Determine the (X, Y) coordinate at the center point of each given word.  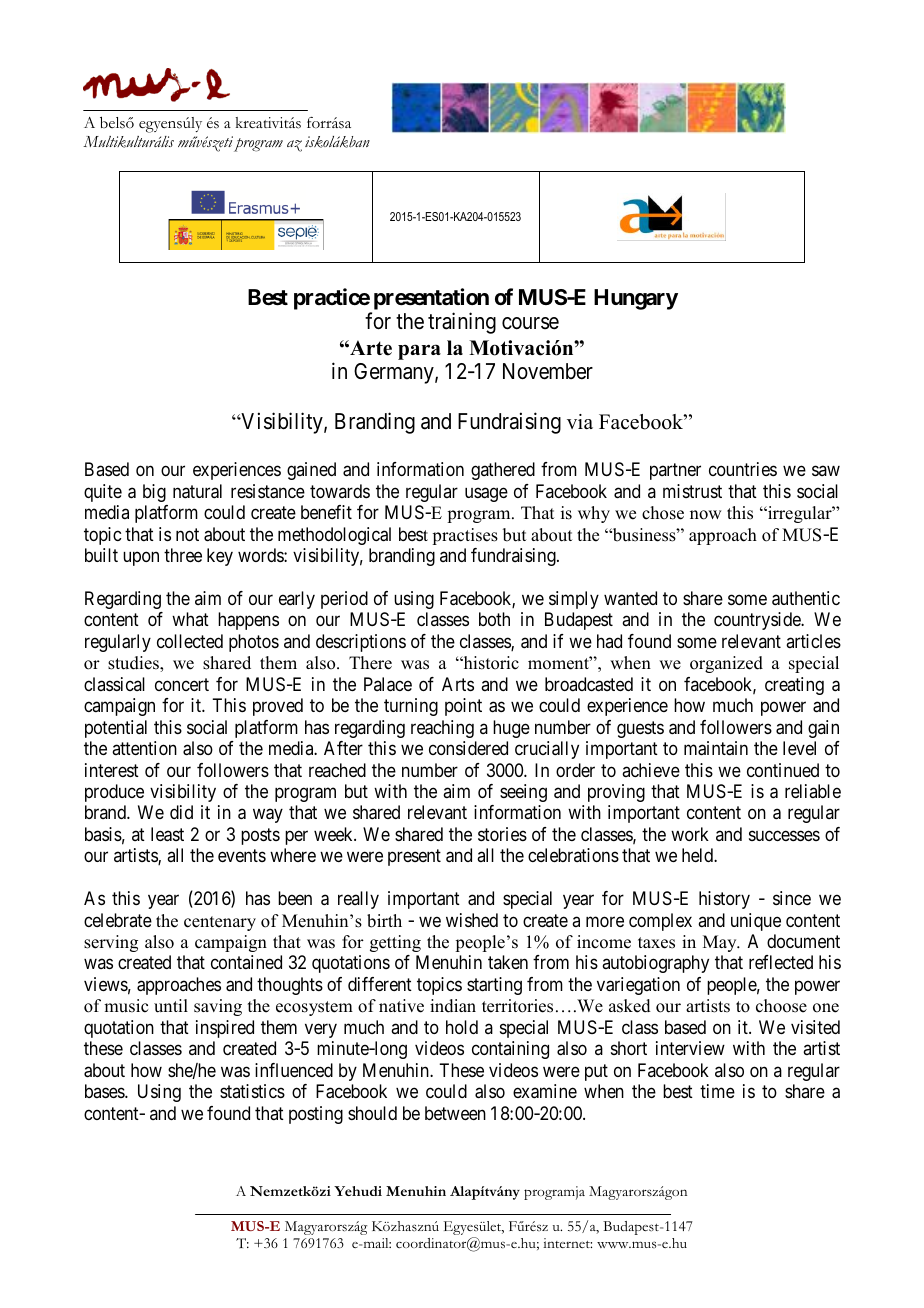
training (462, 323)
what (190, 619)
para (419, 352)
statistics (252, 1091)
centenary (220, 923)
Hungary (636, 299)
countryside (758, 621)
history (724, 900)
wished (472, 920)
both (494, 619)
